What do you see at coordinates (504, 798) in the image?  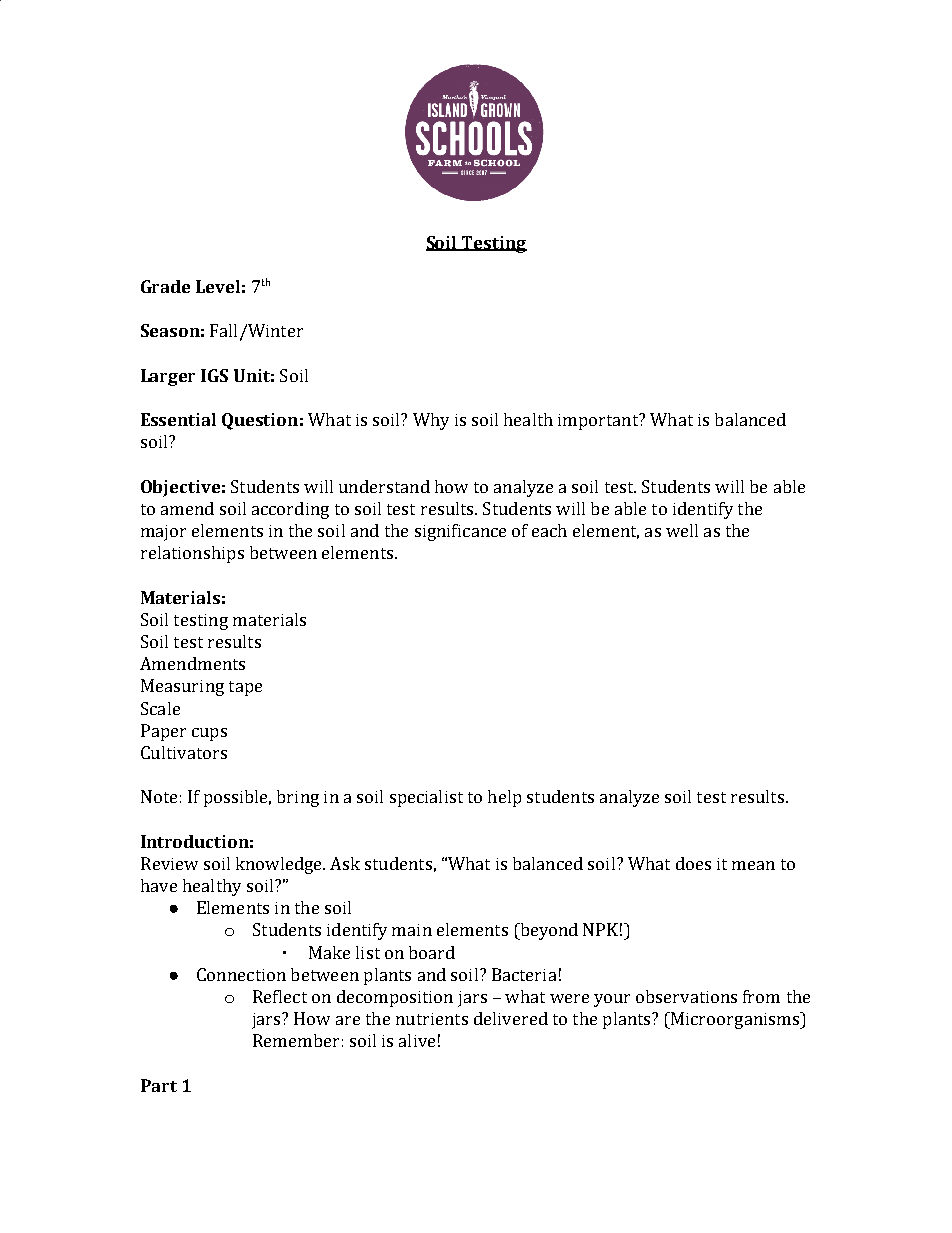 I see `help` at bounding box center [504, 798].
